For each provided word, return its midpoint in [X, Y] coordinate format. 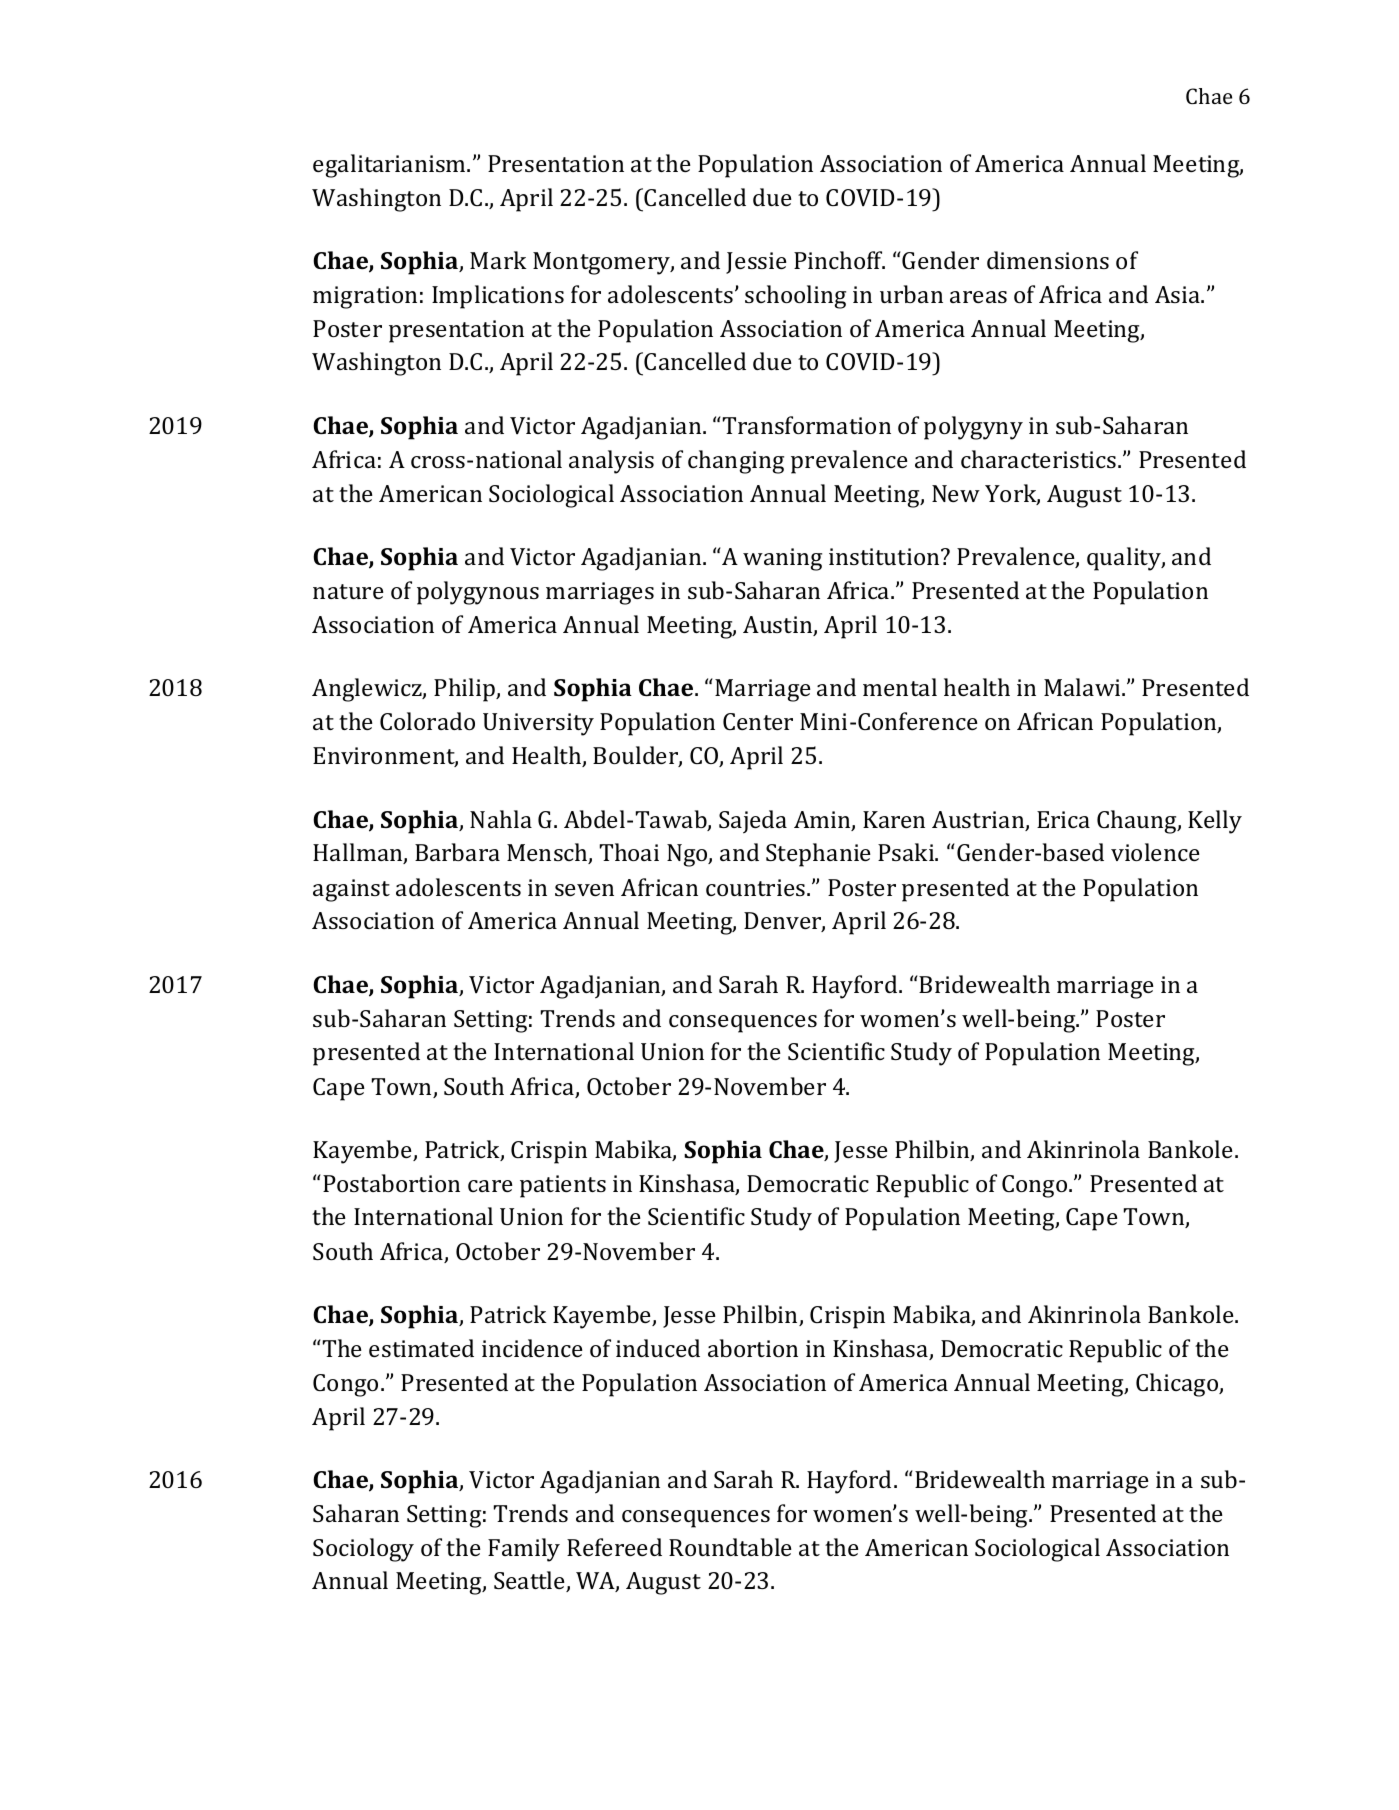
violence [1155, 852]
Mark [498, 260]
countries [757, 887]
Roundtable [730, 1547]
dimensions [1048, 260]
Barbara [457, 852]
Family [524, 1550]
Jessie [756, 263]
